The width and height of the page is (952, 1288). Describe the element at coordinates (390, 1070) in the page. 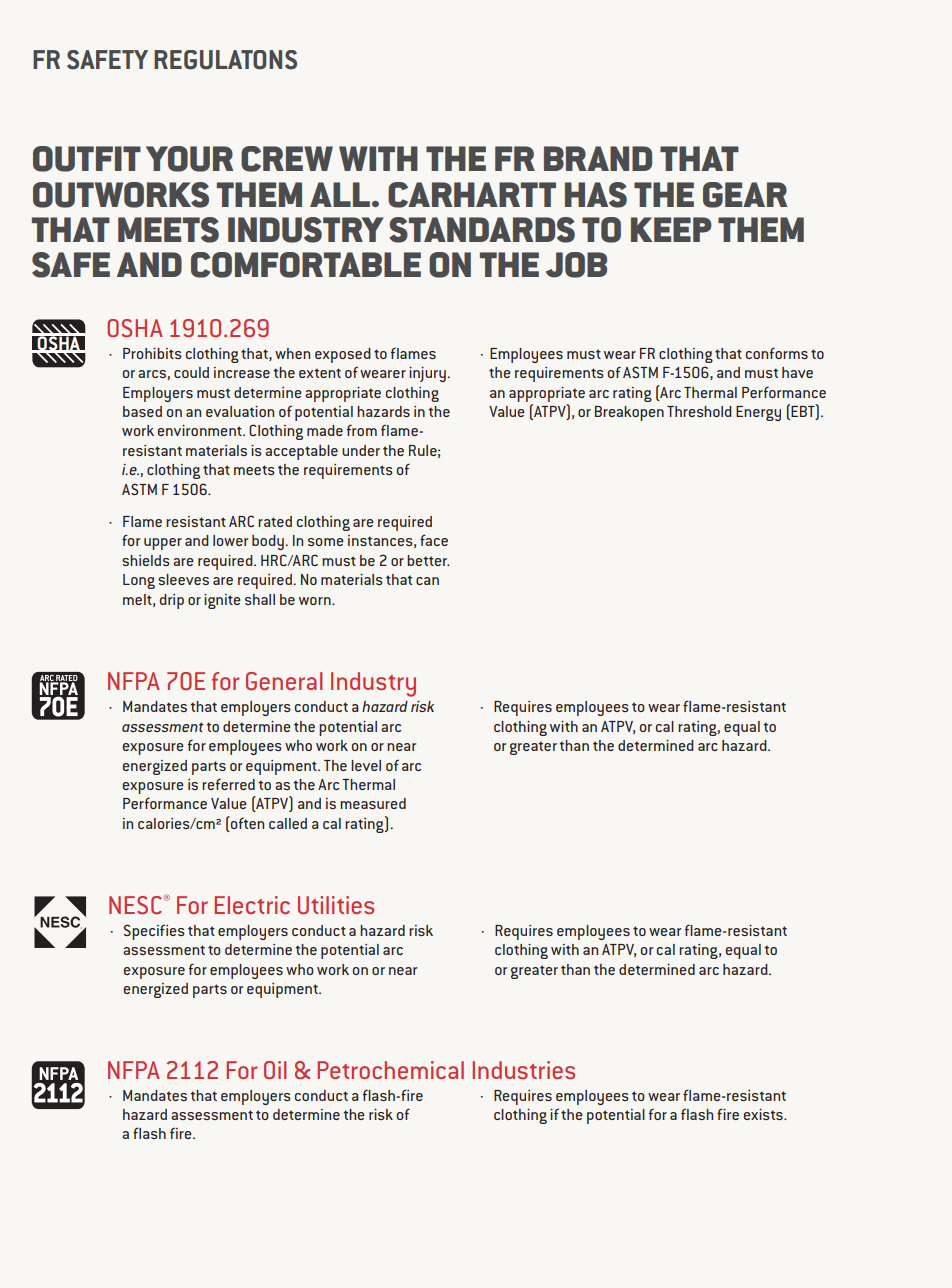

I see `Petrochemical` at that location.
